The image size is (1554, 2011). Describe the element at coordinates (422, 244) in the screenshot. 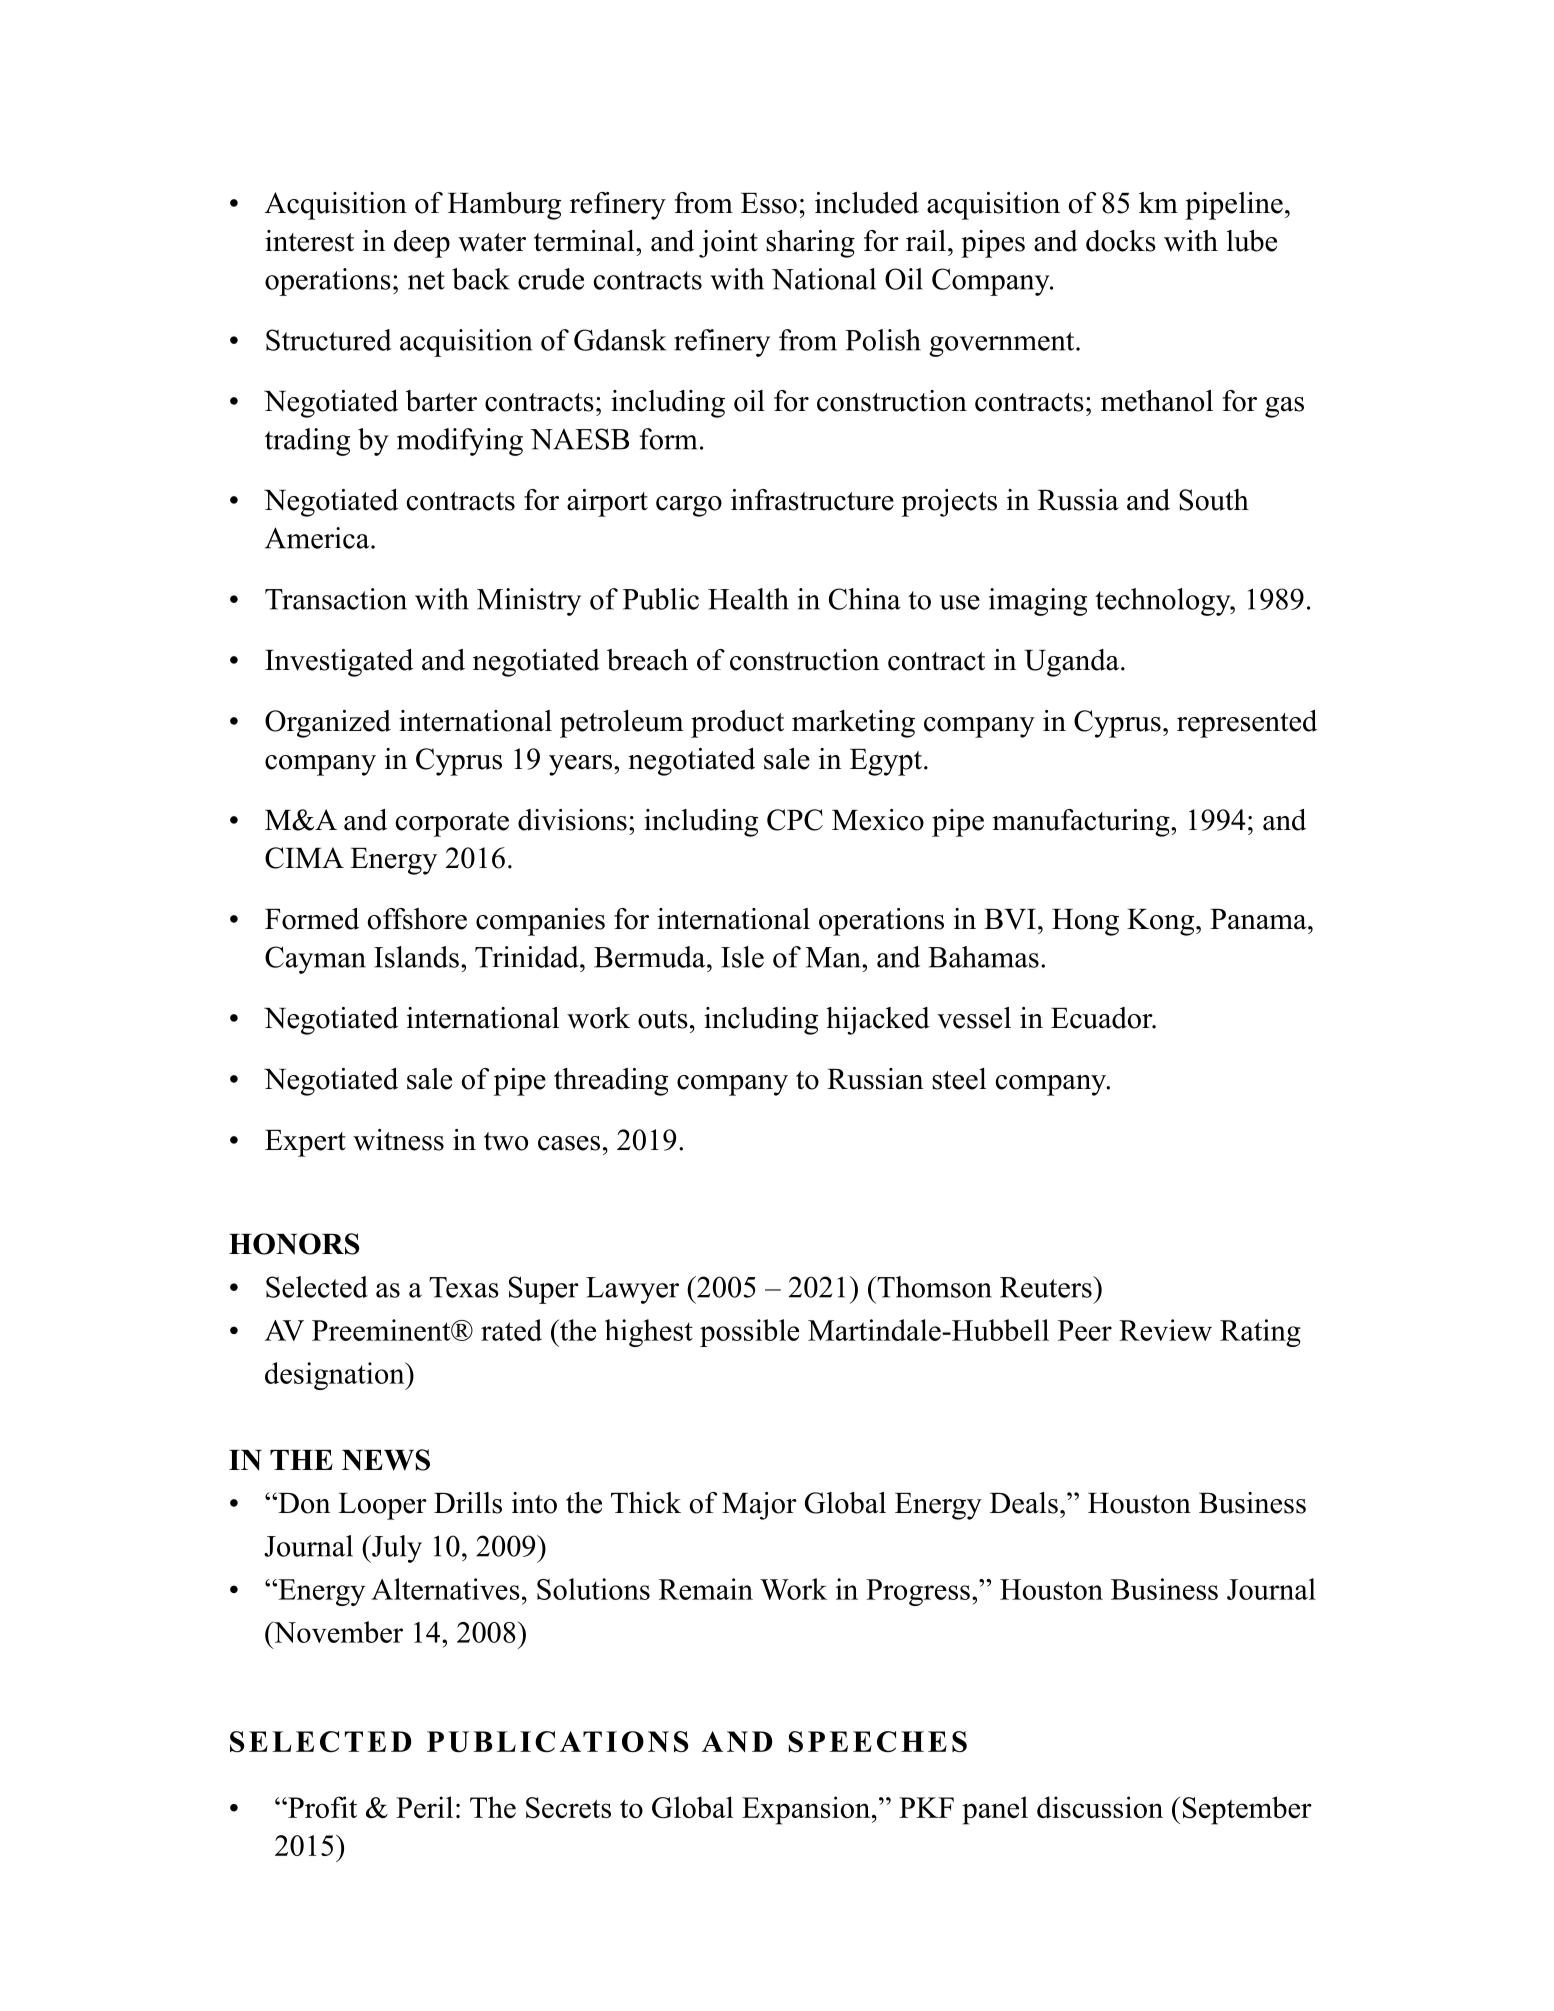

I see `deep` at that location.
